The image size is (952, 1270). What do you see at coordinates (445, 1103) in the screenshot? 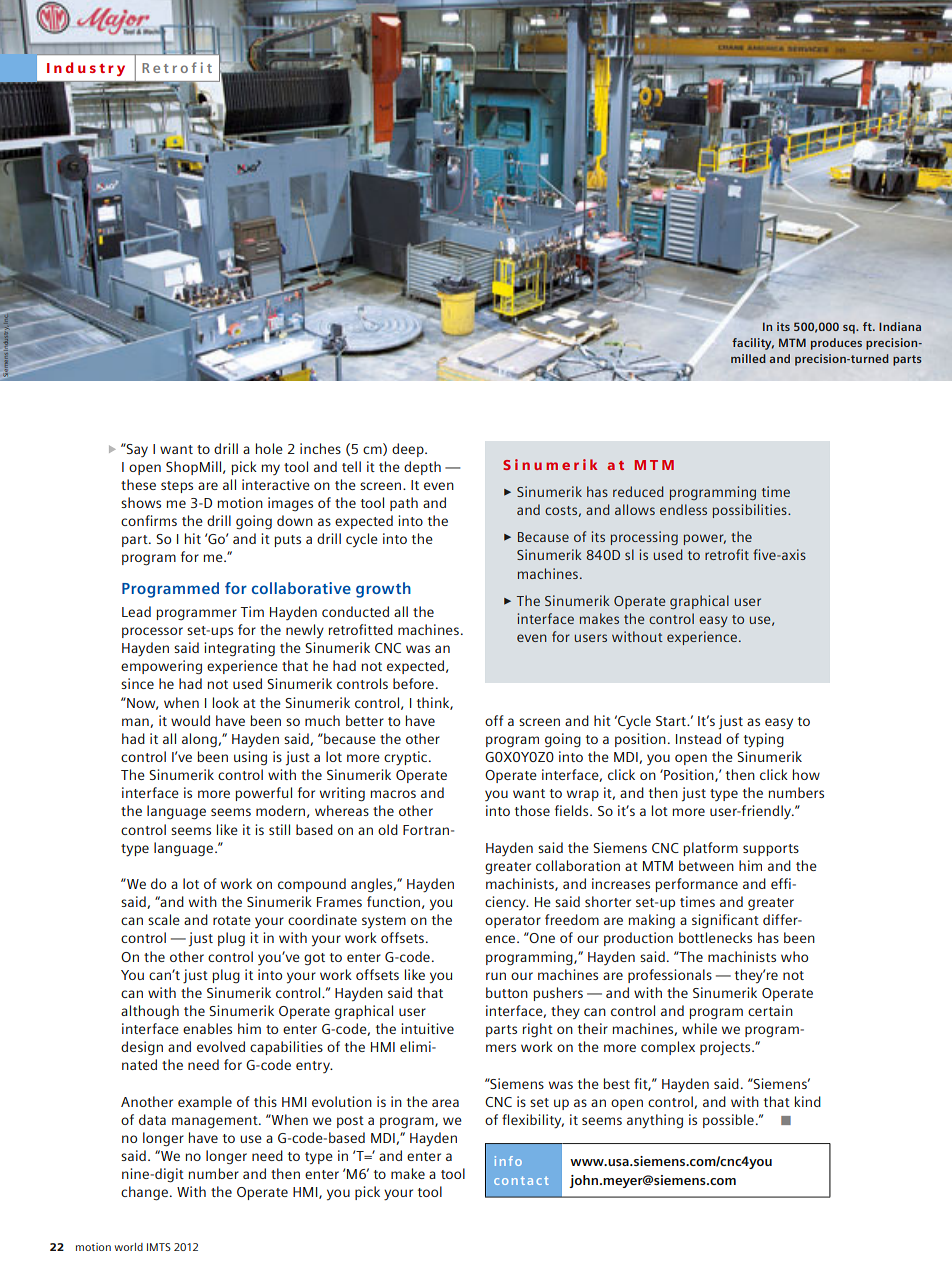
I see `area` at bounding box center [445, 1103].
